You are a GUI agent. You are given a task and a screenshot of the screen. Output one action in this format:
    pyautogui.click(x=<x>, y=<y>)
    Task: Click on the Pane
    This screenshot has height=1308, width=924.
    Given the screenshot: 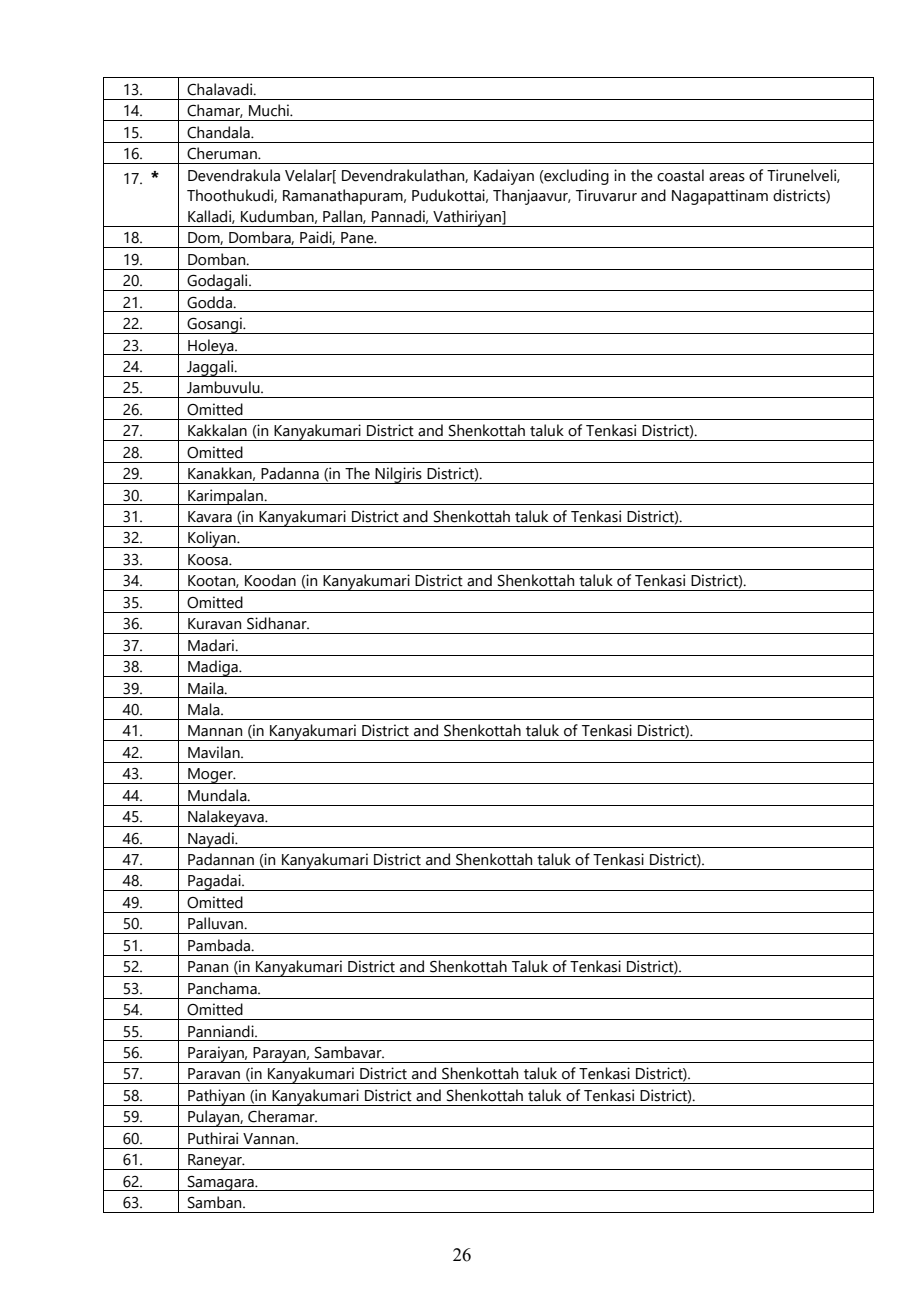 What is the action you would take?
    pyautogui.click(x=358, y=238)
